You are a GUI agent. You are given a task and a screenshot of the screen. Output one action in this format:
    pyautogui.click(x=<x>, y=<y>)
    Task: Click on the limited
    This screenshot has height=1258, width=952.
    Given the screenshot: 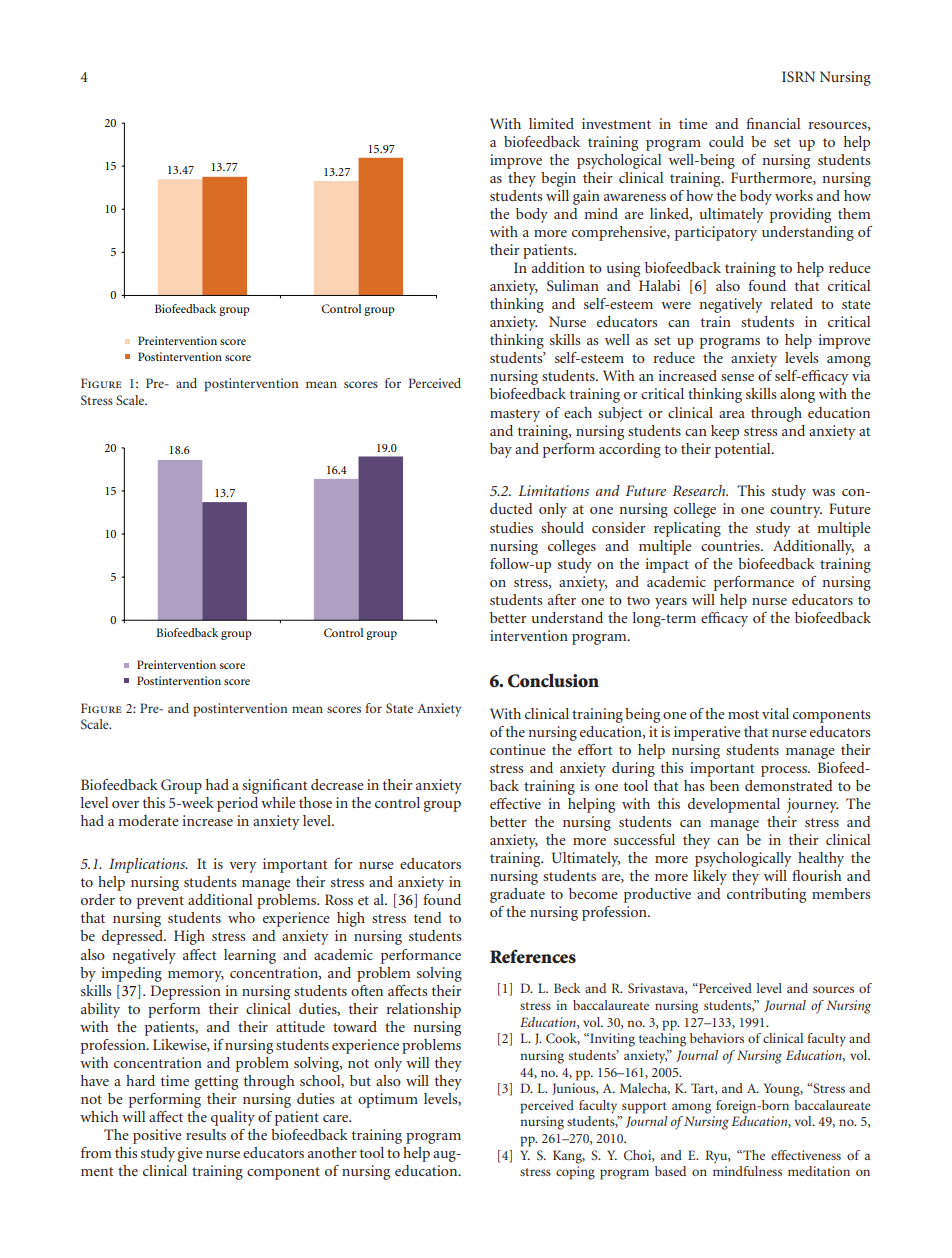 What is the action you would take?
    pyautogui.click(x=551, y=123)
